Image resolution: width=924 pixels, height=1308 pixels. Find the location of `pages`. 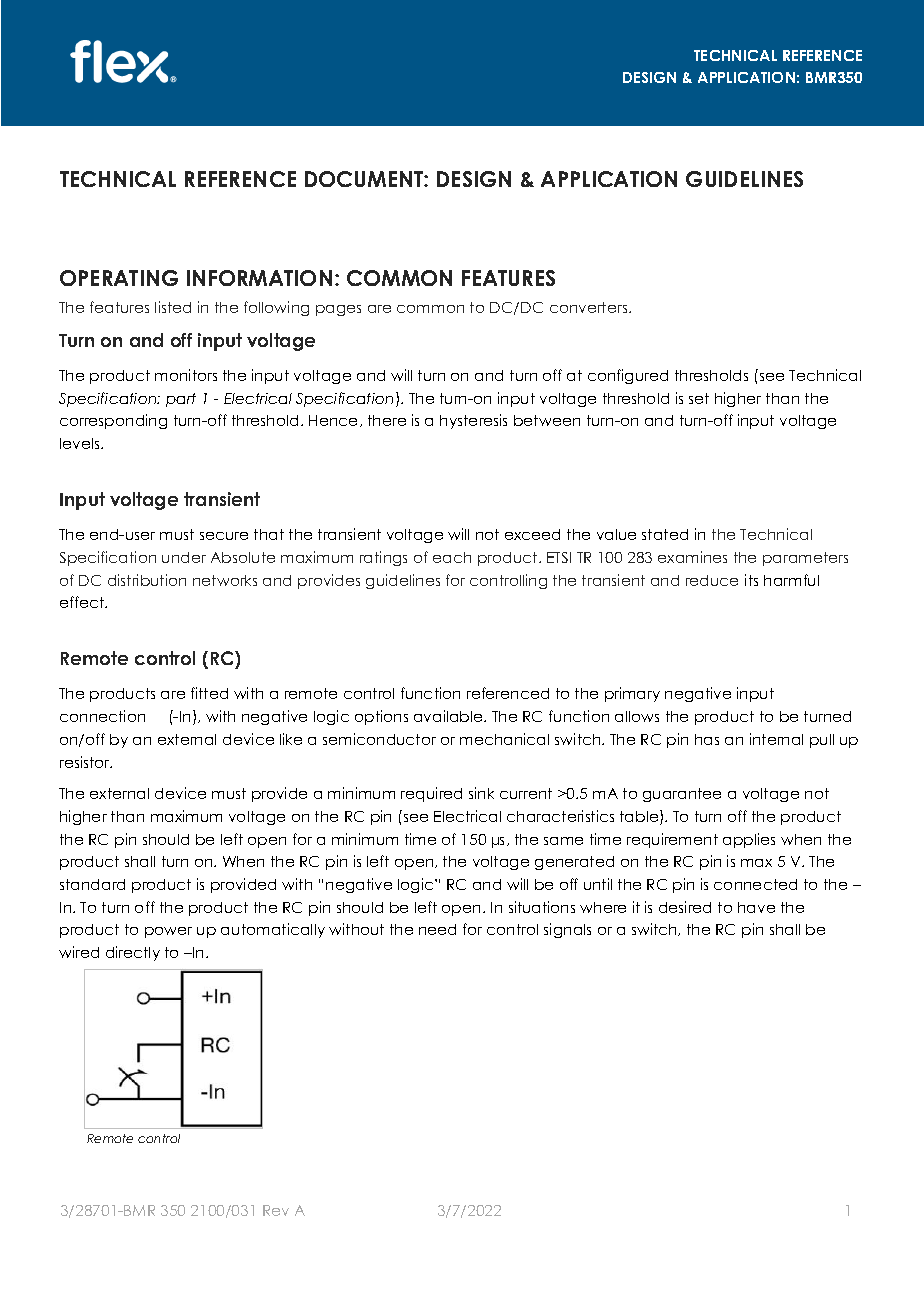

pages is located at coordinates (338, 310).
